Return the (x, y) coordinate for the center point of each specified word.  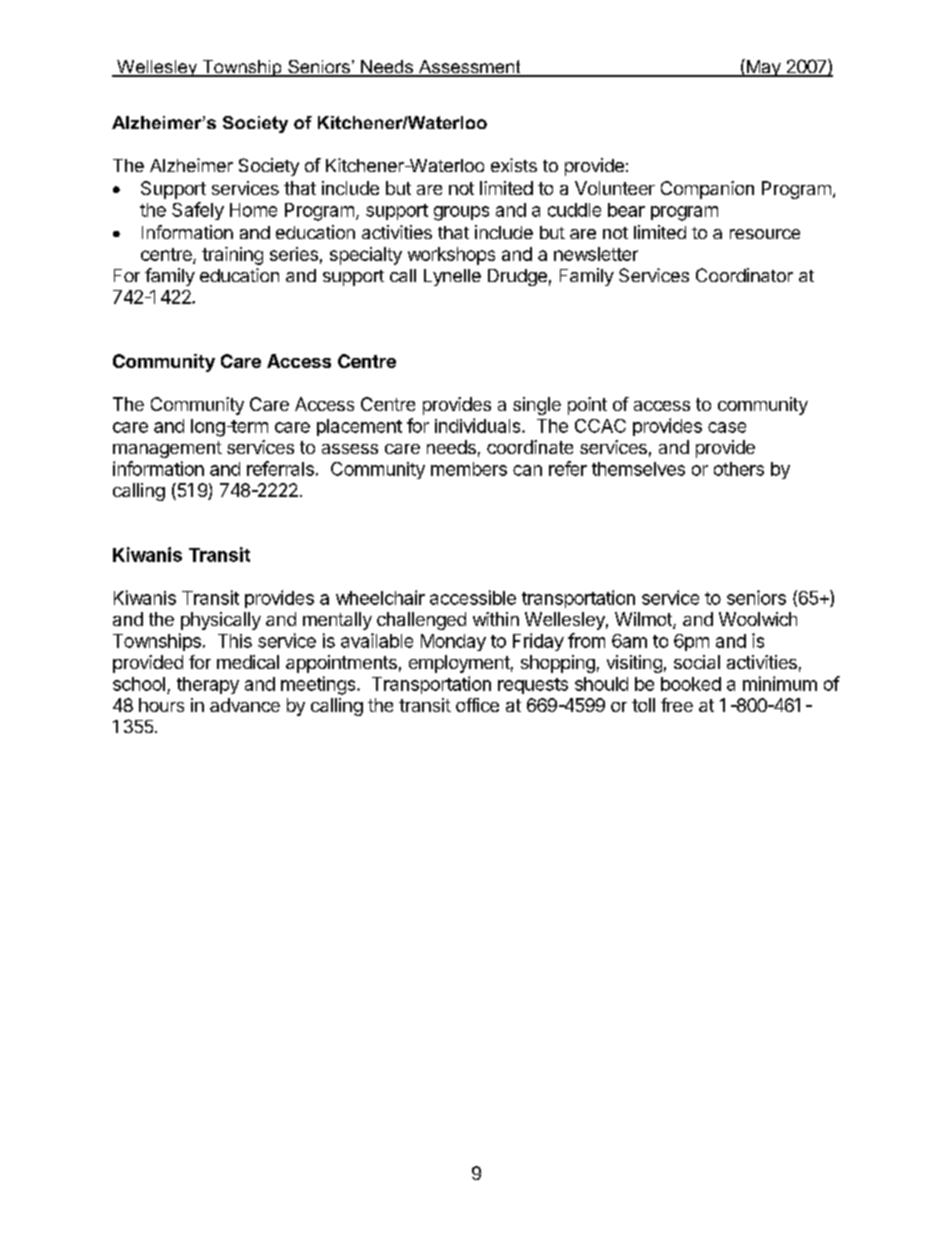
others (739, 469)
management (167, 449)
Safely (198, 211)
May (763, 68)
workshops (451, 256)
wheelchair (380, 597)
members (469, 469)
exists (514, 165)
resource (765, 234)
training (232, 256)
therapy (208, 685)
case (727, 427)
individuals (479, 425)
